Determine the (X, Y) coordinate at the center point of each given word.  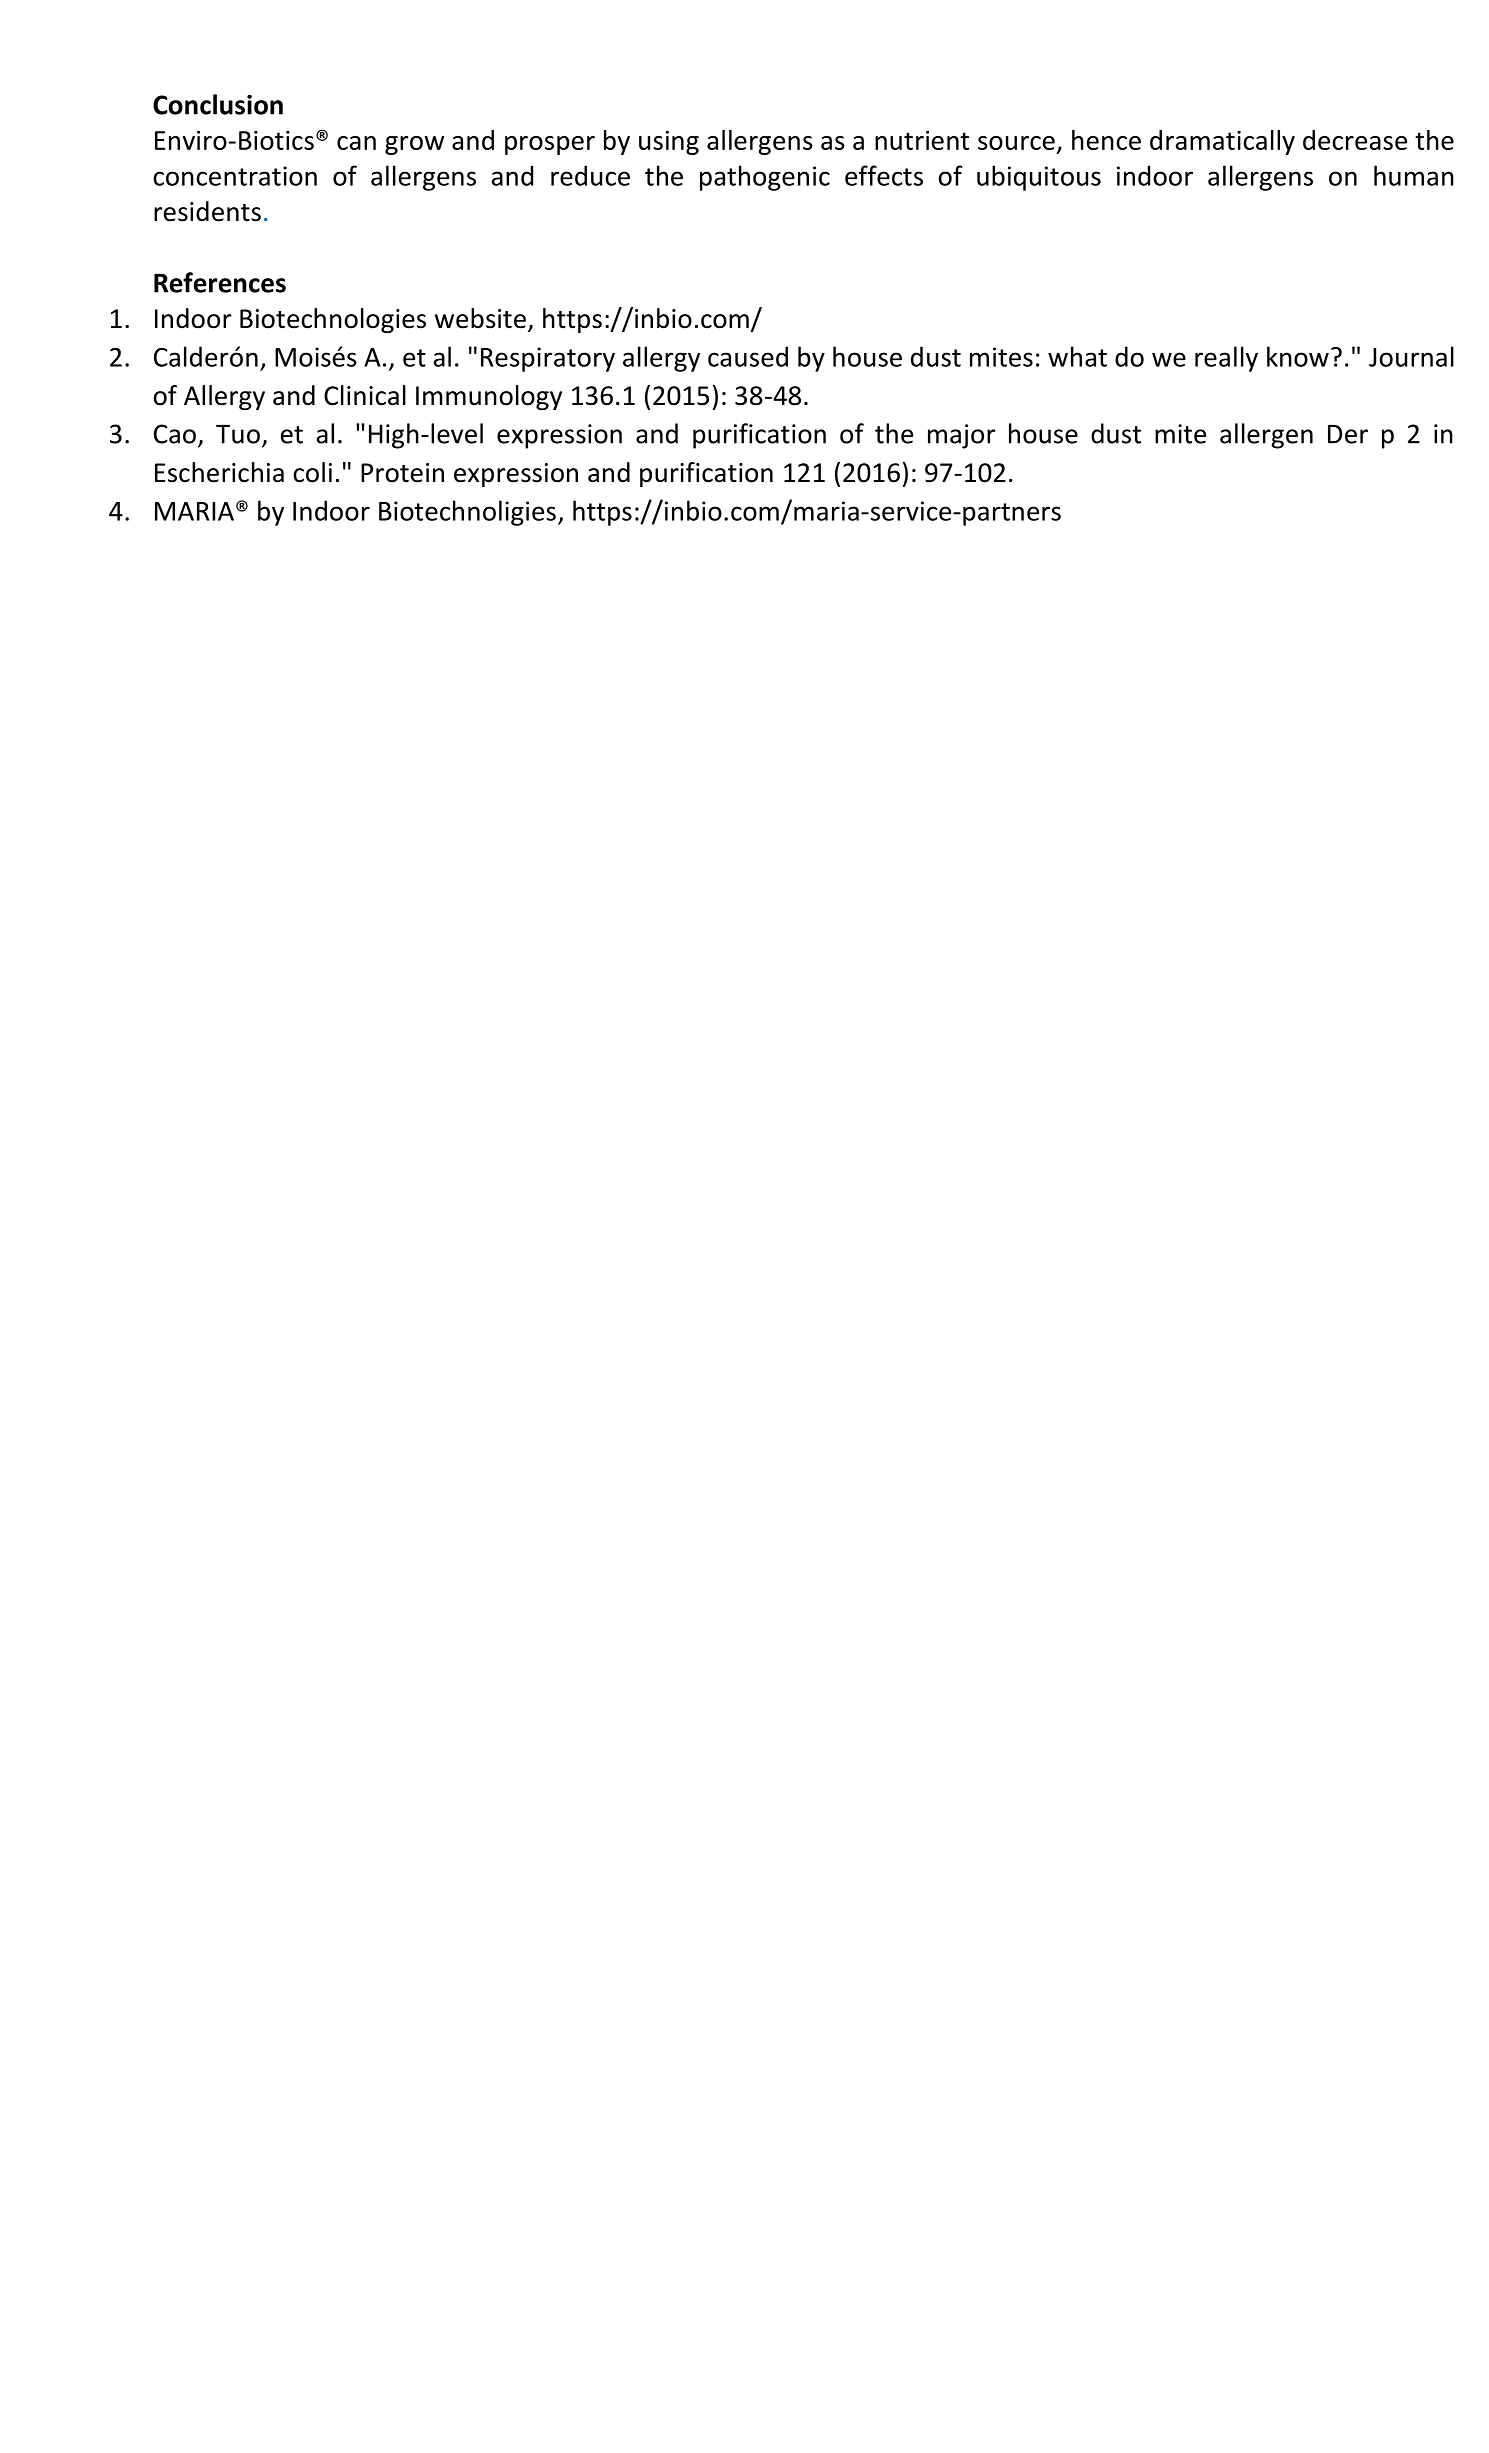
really (1226, 359)
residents (207, 211)
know (1298, 356)
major (961, 436)
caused (748, 356)
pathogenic (765, 178)
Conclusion (218, 104)
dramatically (1222, 142)
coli (312, 472)
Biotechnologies (333, 320)
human (1414, 175)
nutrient (922, 140)
